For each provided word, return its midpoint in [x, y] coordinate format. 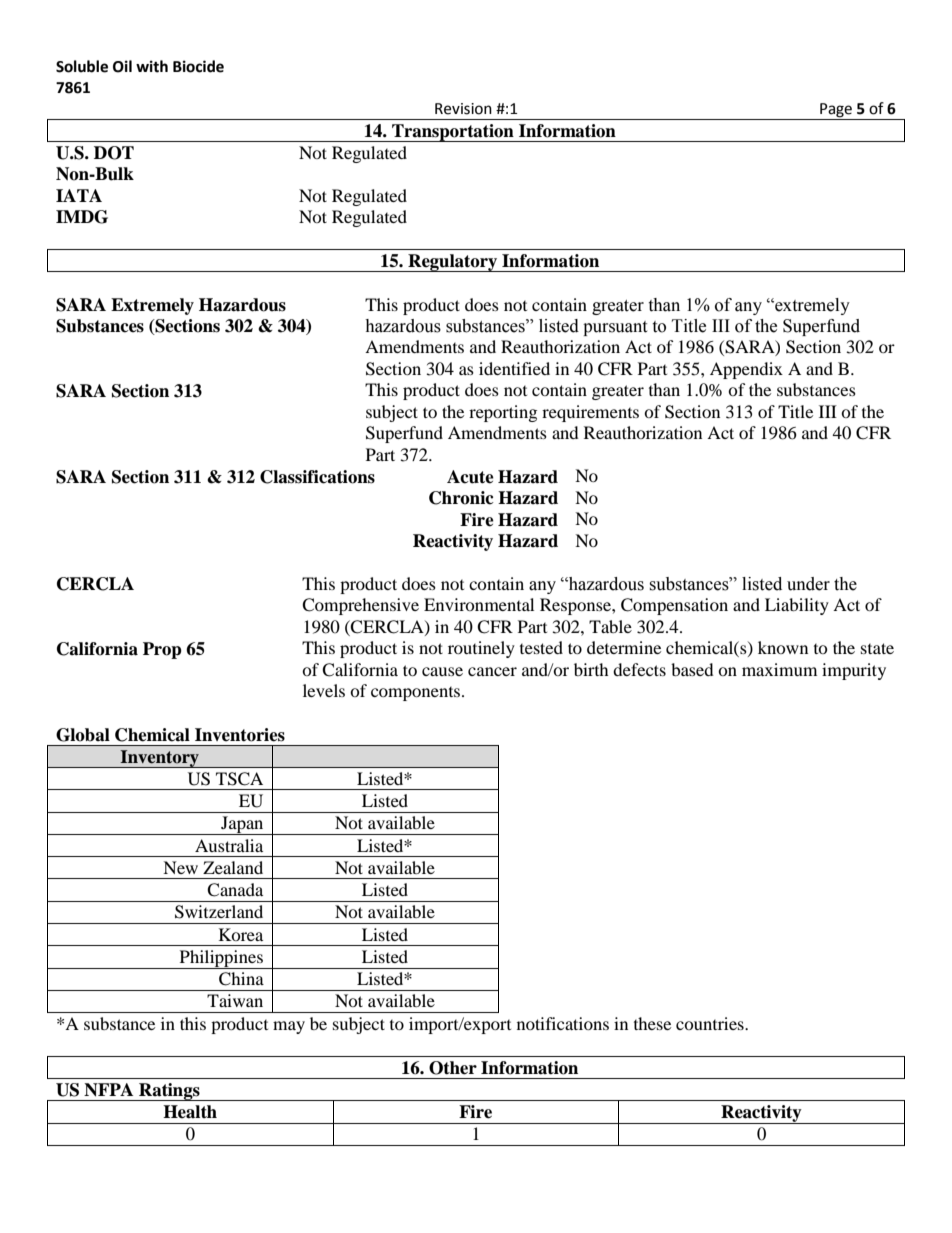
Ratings [169, 1092]
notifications [563, 1023]
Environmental [479, 604]
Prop [162, 650]
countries [711, 1023]
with [152, 66]
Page [836, 110]
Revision [463, 109]
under [808, 584]
